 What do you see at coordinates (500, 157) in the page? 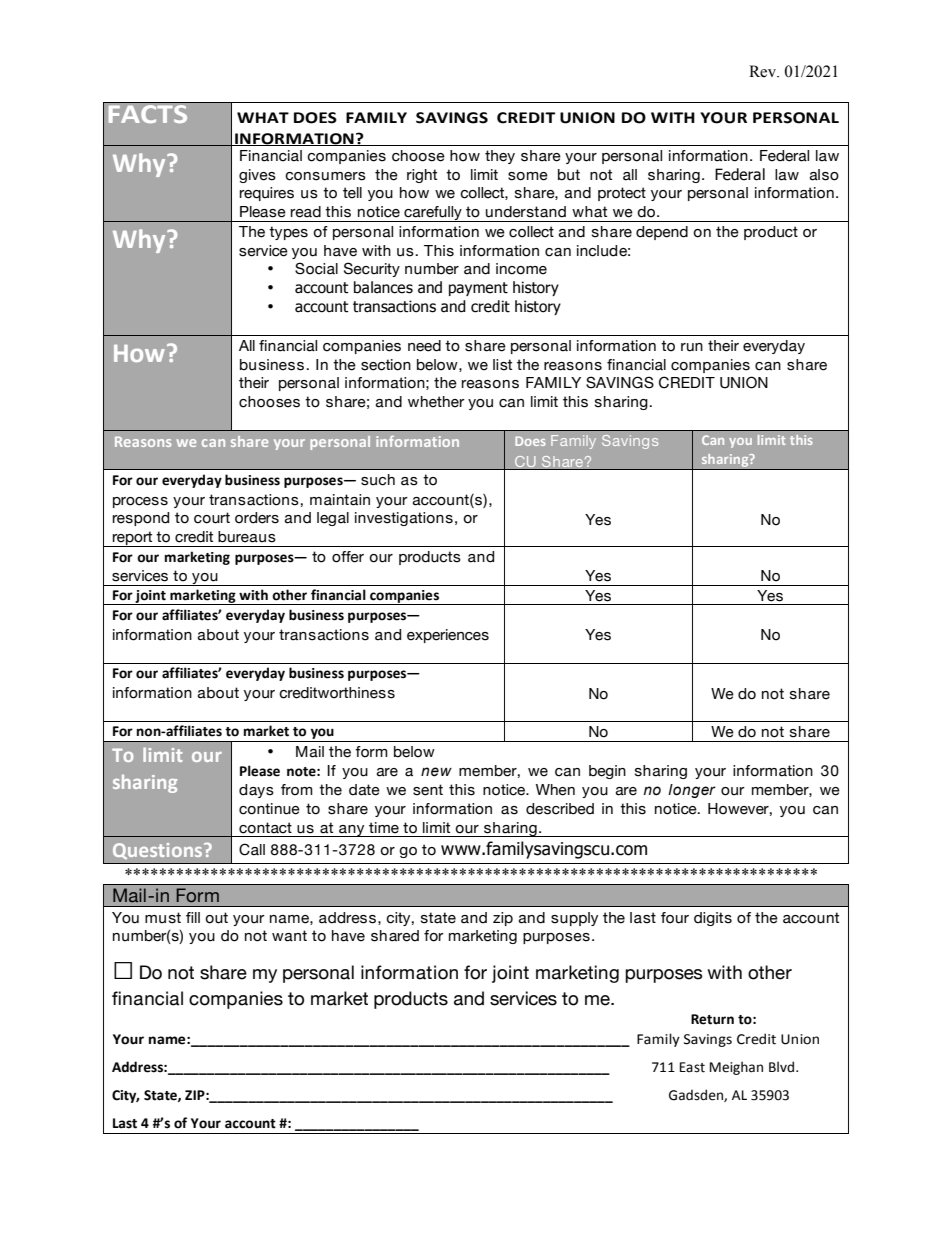
I see `they` at bounding box center [500, 157].
